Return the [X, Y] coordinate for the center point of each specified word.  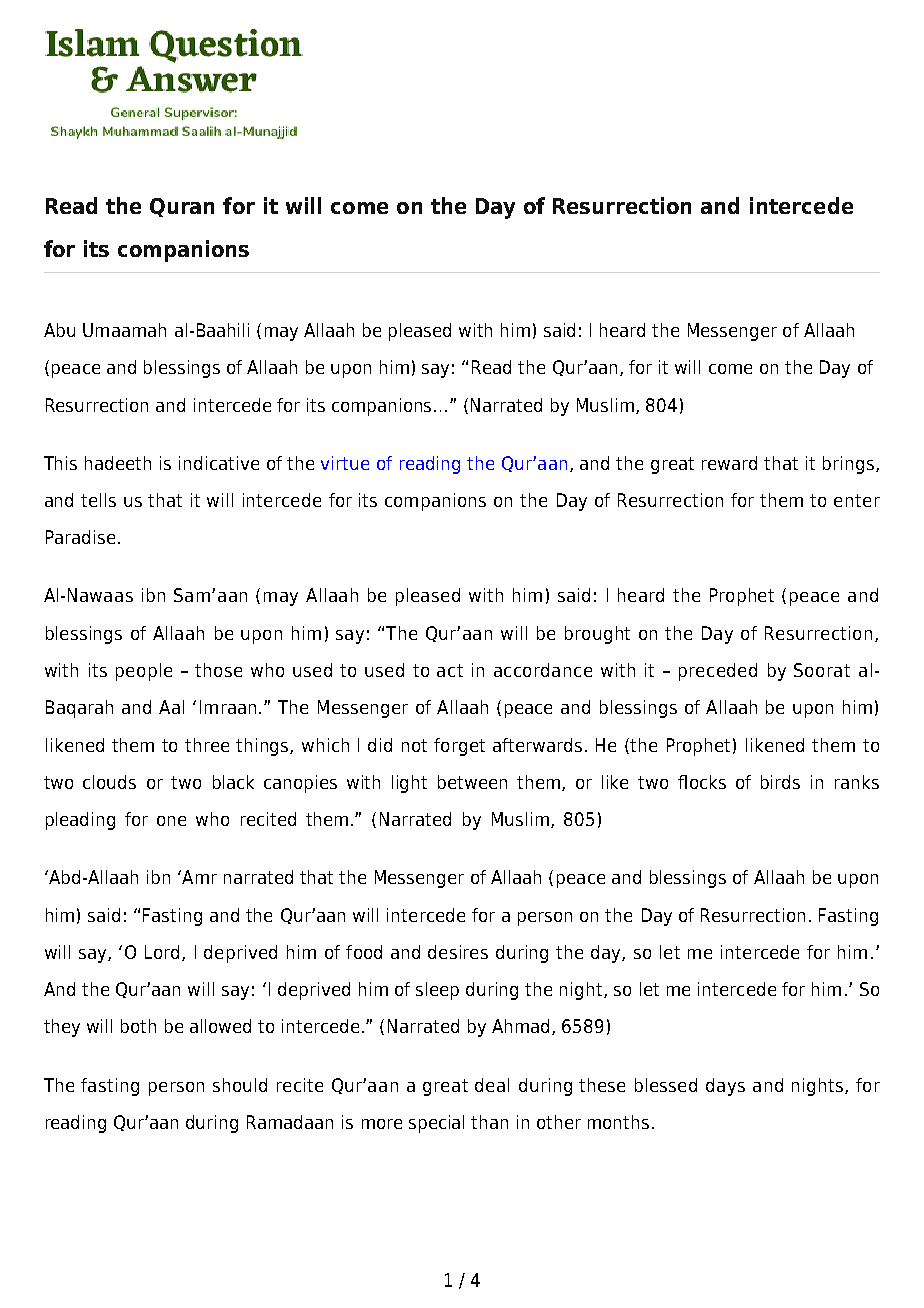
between [472, 782]
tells [98, 500]
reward [729, 463]
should [240, 1085]
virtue [345, 463]
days [725, 1087]
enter [857, 500]
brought [597, 635]
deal [492, 1085]
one [171, 821]
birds [780, 782]
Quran [182, 207]
